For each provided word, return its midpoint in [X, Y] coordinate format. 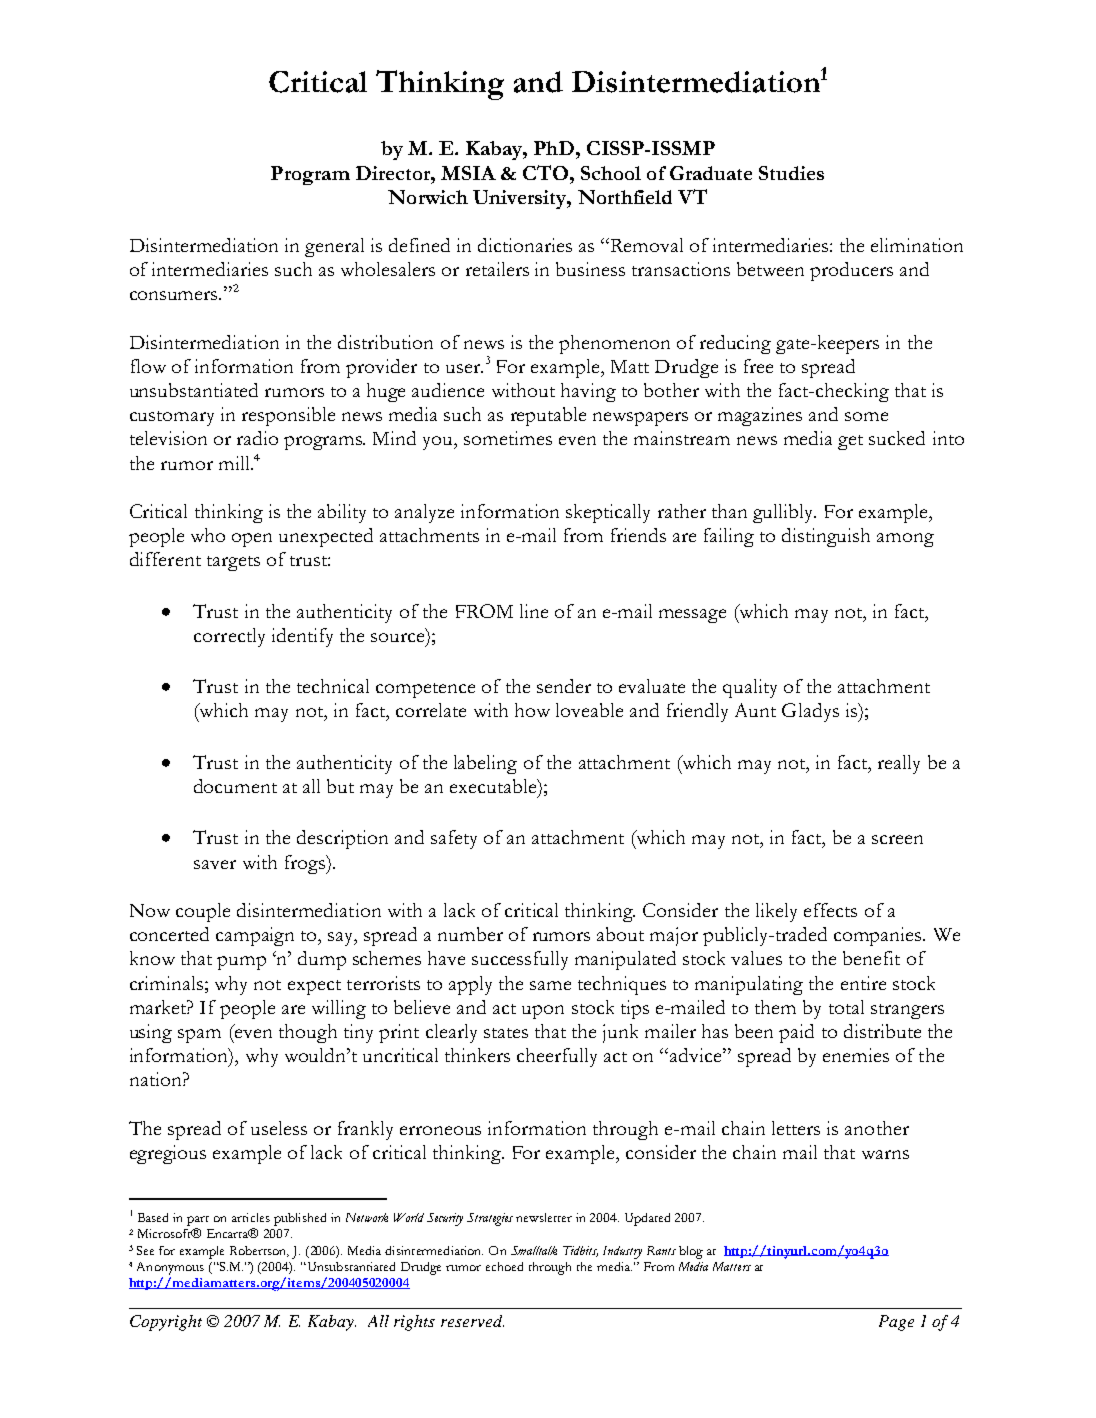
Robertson [259, 1251]
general [334, 247]
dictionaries [525, 245]
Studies [791, 173]
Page [896, 1323]
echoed [504, 1266]
